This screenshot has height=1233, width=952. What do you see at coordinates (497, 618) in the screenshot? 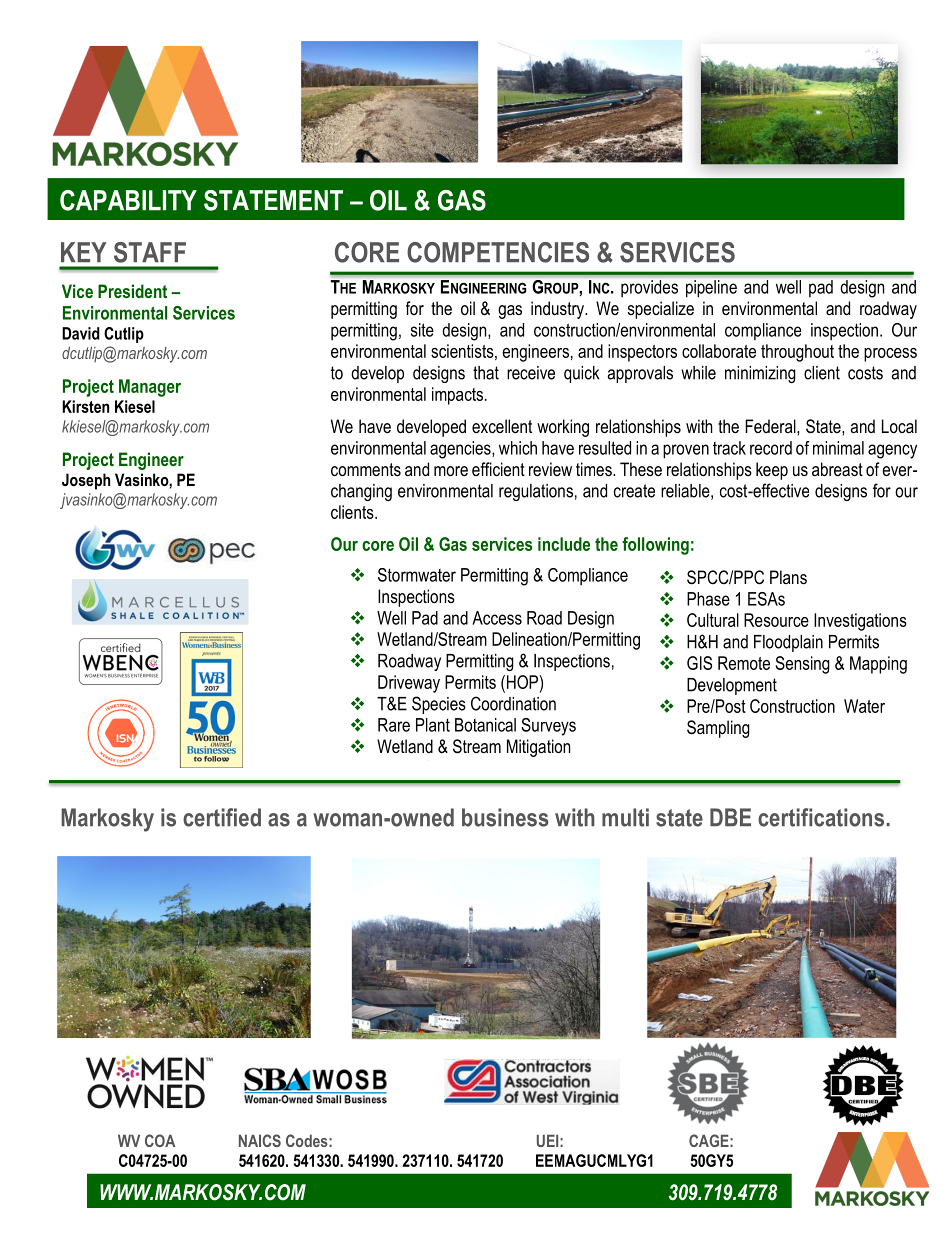
I see `Access` at bounding box center [497, 618].
